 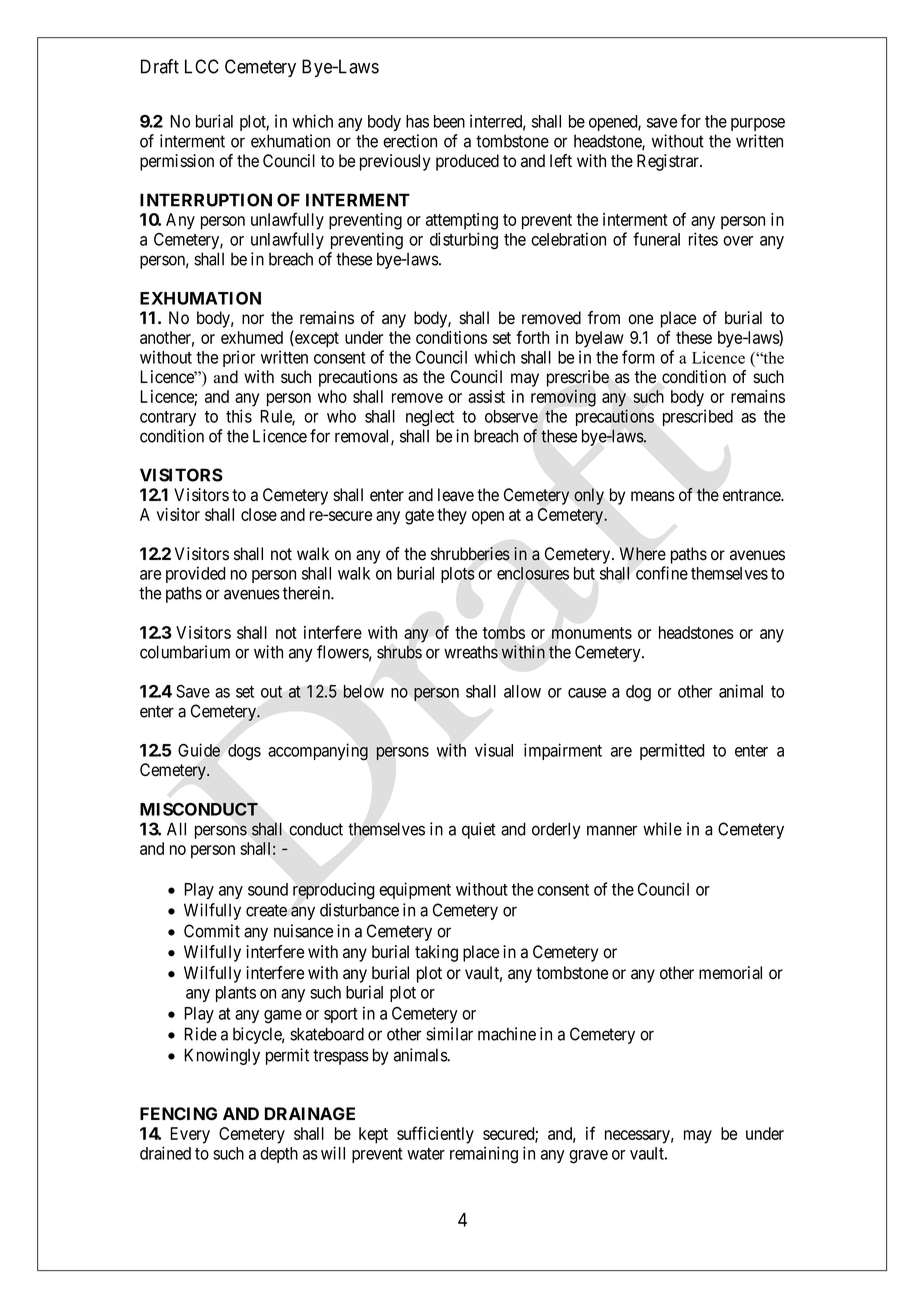 I want to click on been, so click(x=449, y=121).
